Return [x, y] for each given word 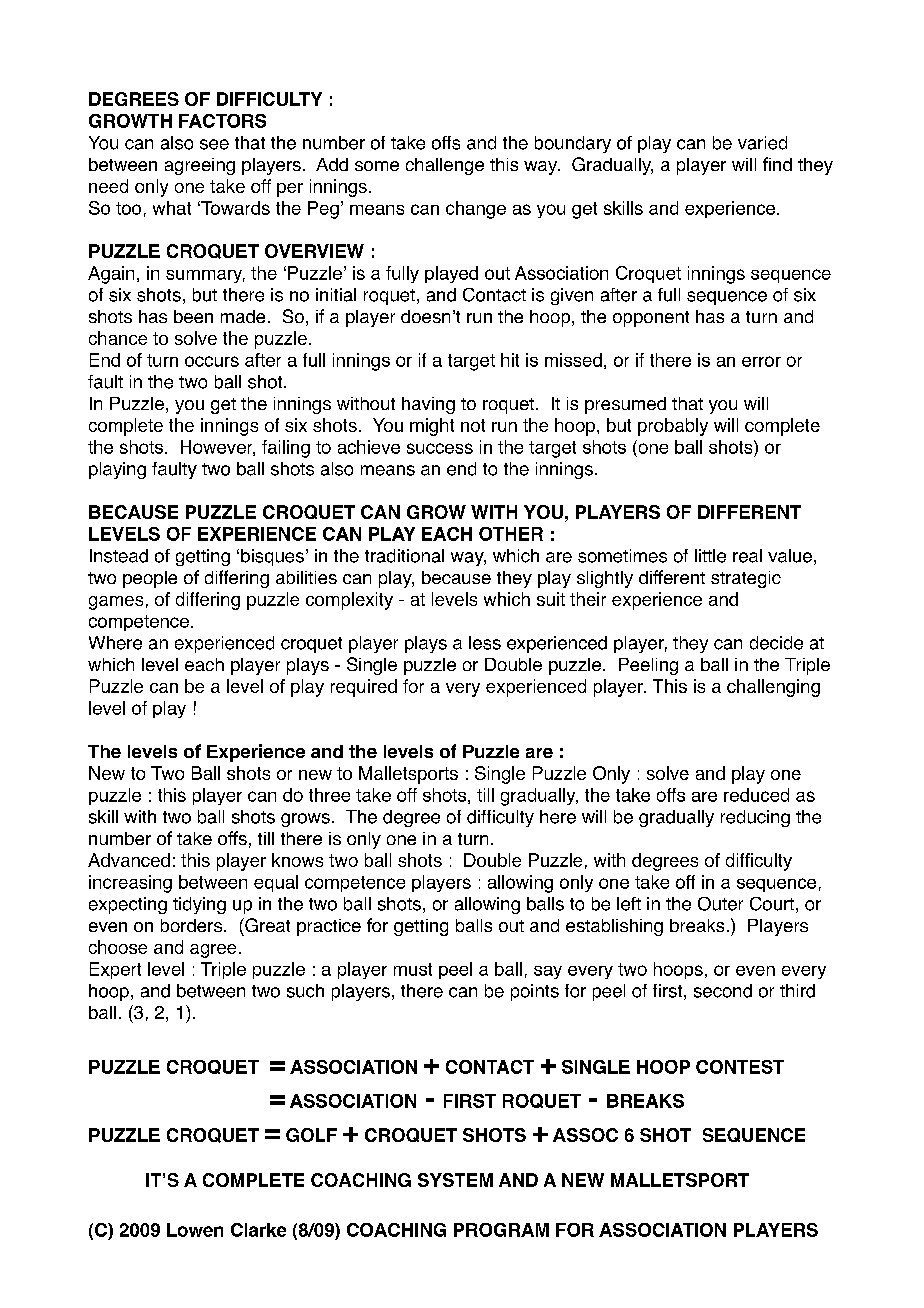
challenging [773, 688]
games [116, 603]
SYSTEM [455, 1180]
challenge [445, 166]
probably [673, 427]
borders [191, 925]
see [214, 144]
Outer [720, 904]
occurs [212, 361]
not [473, 425]
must [413, 969]
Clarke [258, 1230]
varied [762, 143]
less [485, 643]
